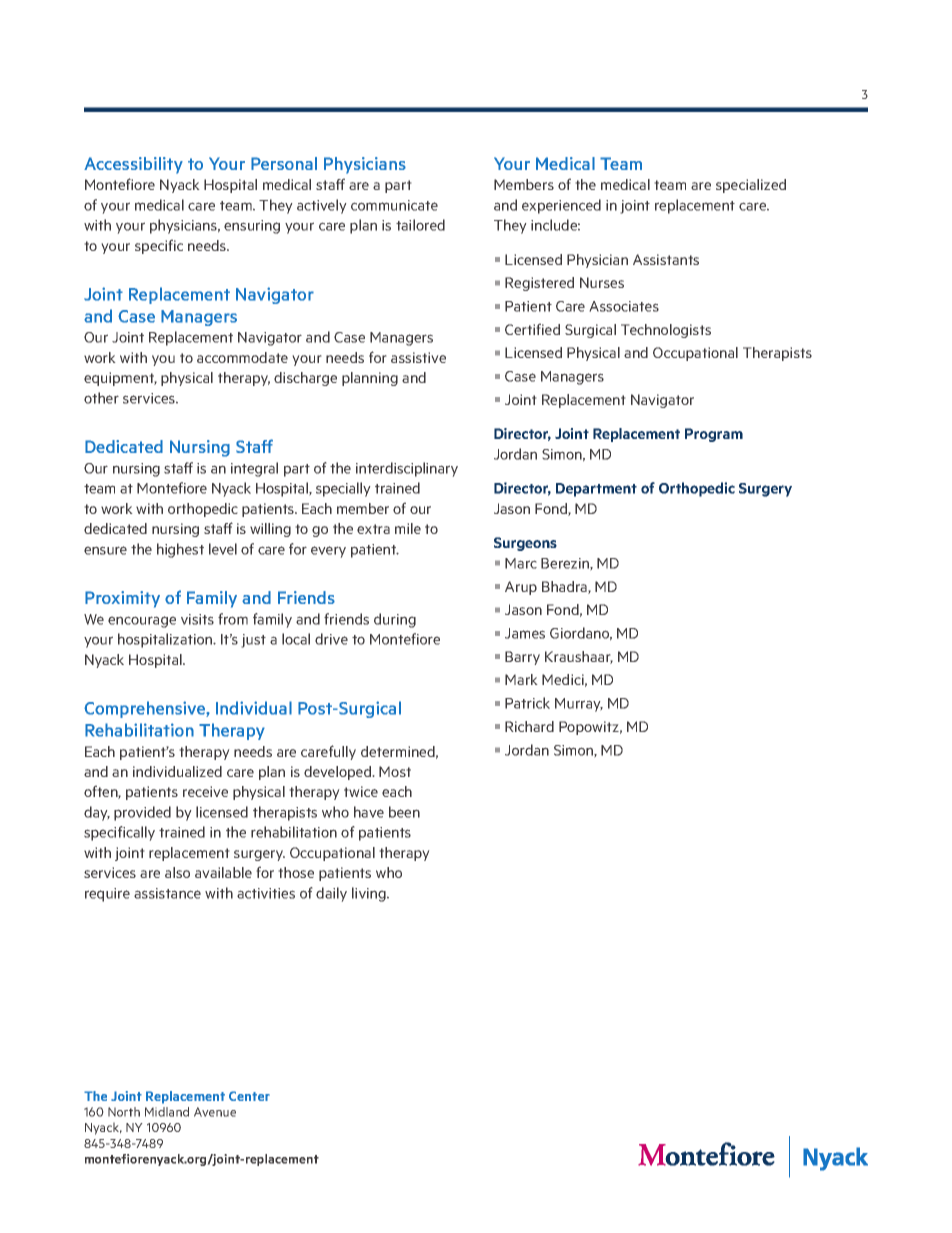 Image resolution: width=952 pixels, height=1233 pixels. What do you see at coordinates (579, 705) in the page?
I see `Murray` at bounding box center [579, 705].
